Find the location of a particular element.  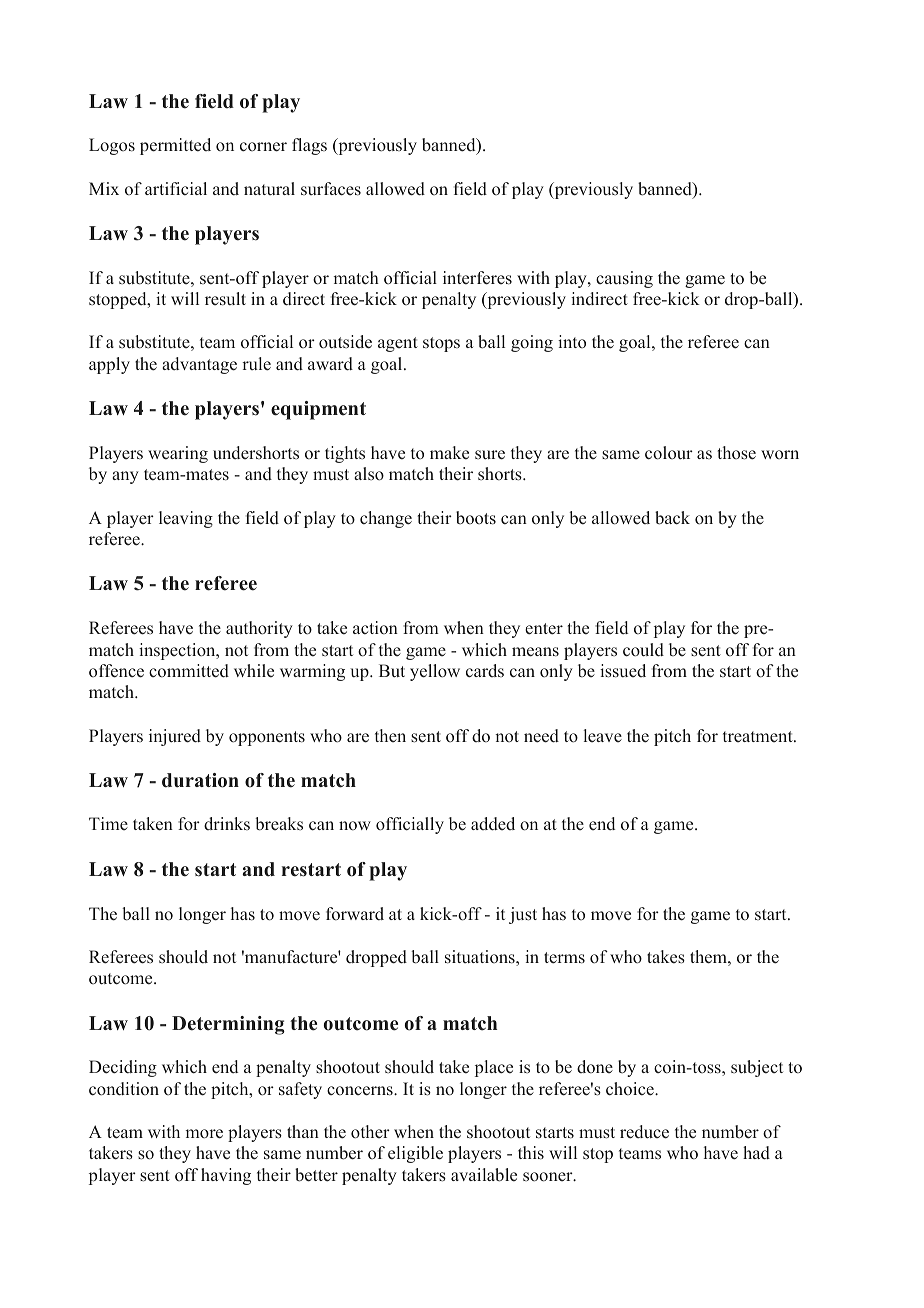

causing is located at coordinates (624, 279).
